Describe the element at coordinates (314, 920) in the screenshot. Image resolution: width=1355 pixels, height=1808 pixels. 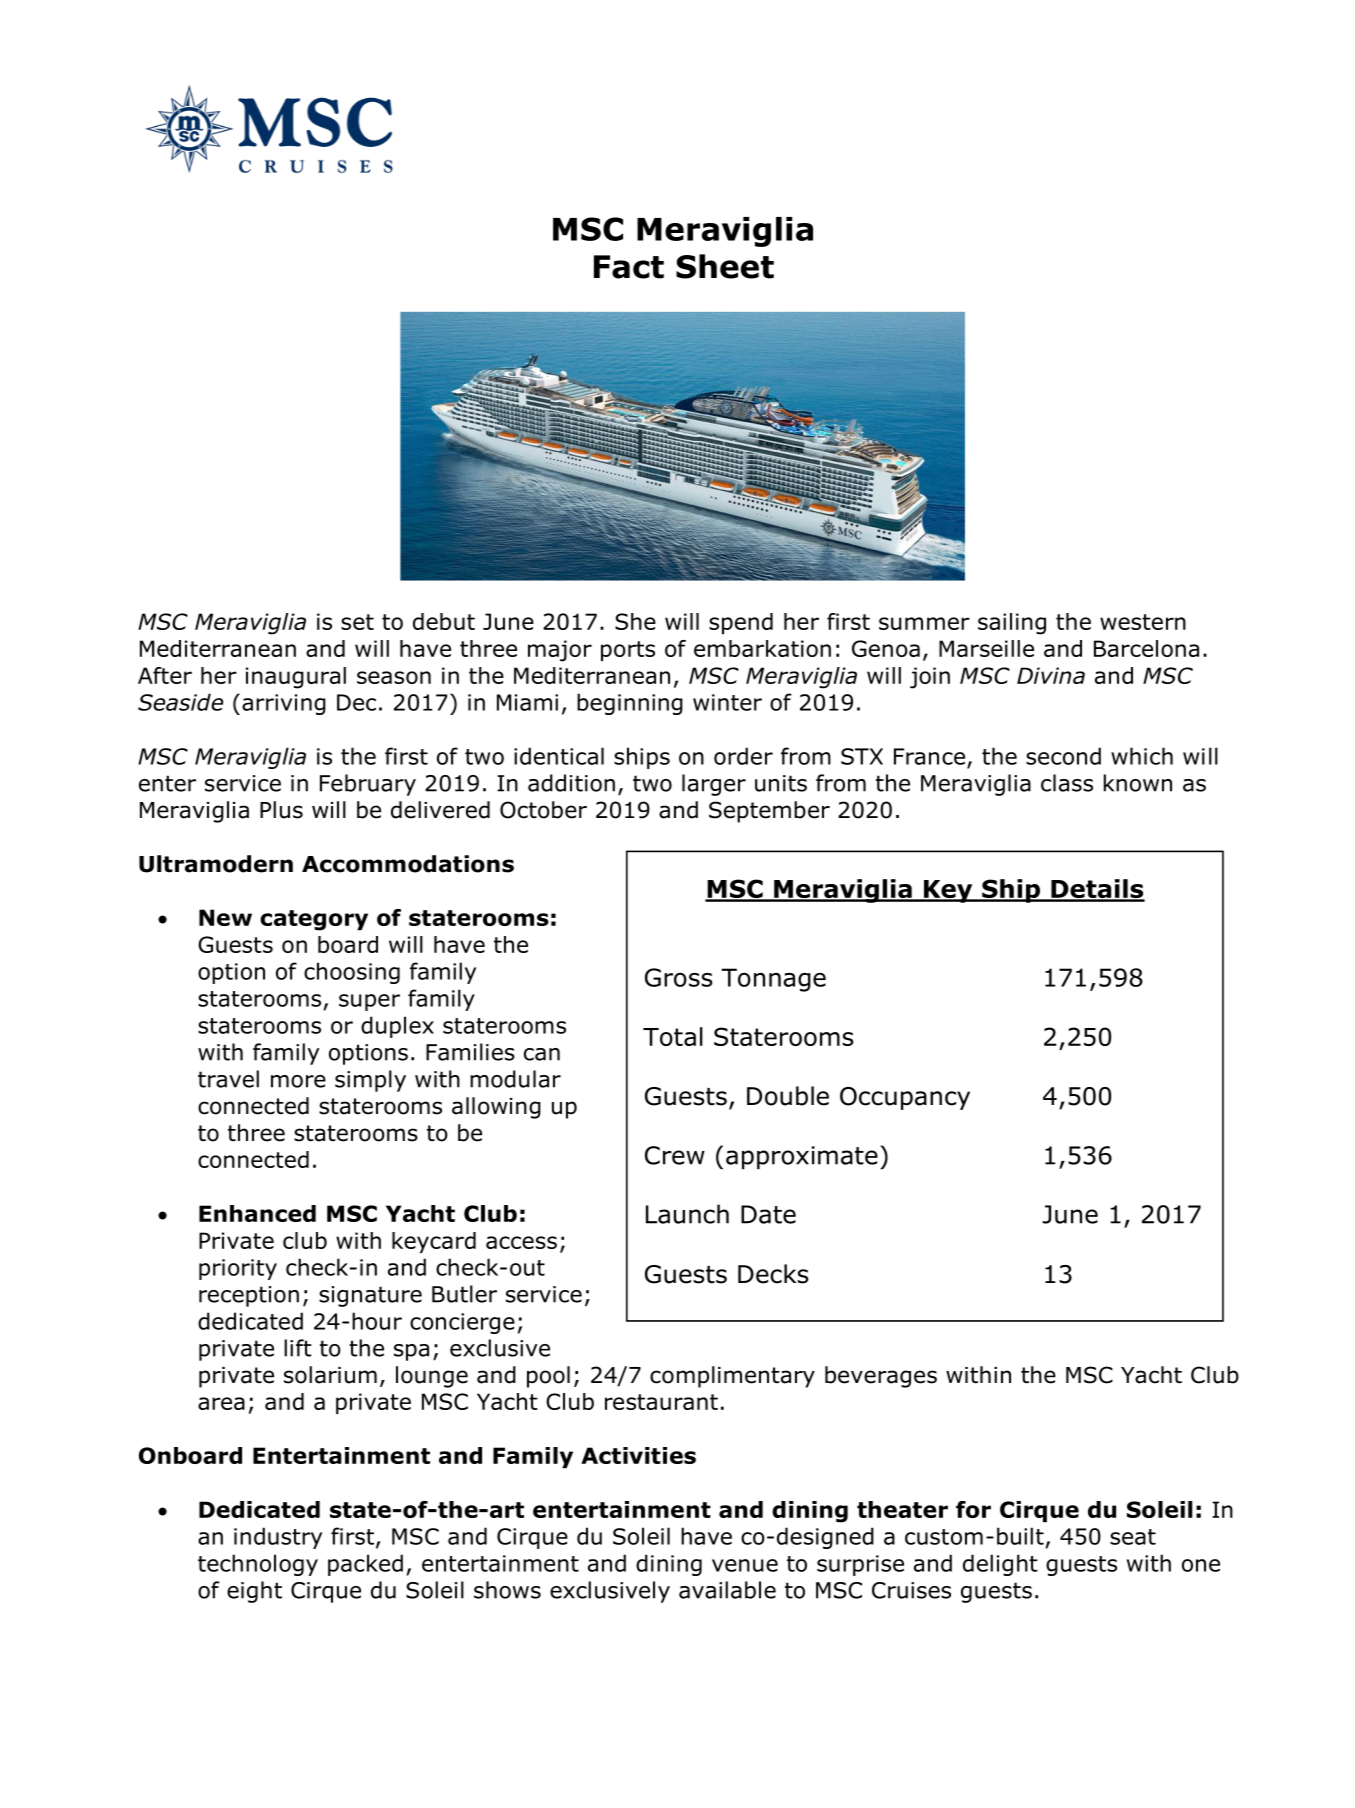
I see `category` at that location.
